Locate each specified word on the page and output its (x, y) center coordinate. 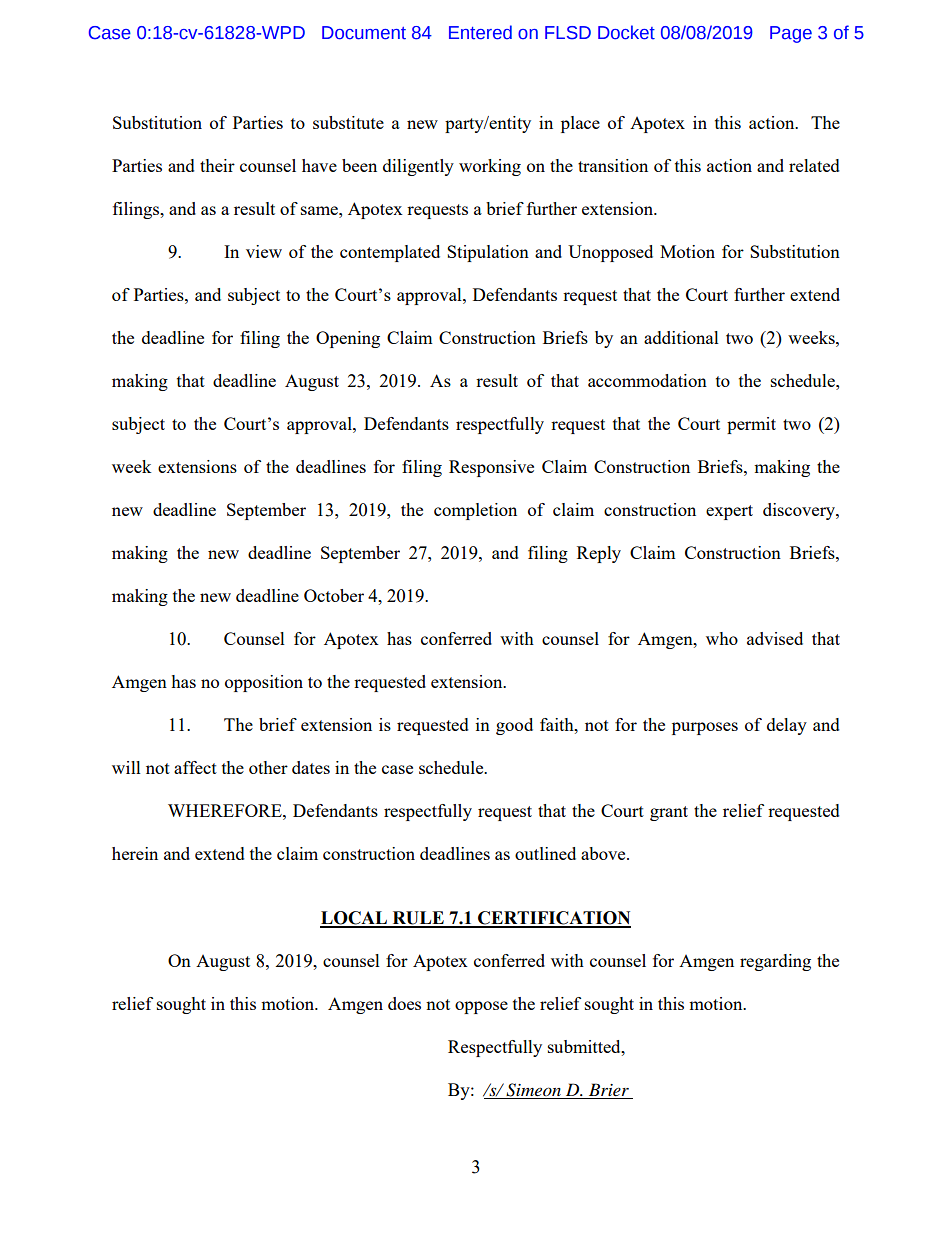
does (404, 1003)
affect (195, 767)
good (514, 726)
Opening (348, 339)
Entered (480, 32)
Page (791, 34)
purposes (705, 728)
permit (751, 425)
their (217, 165)
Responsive (491, 468)
